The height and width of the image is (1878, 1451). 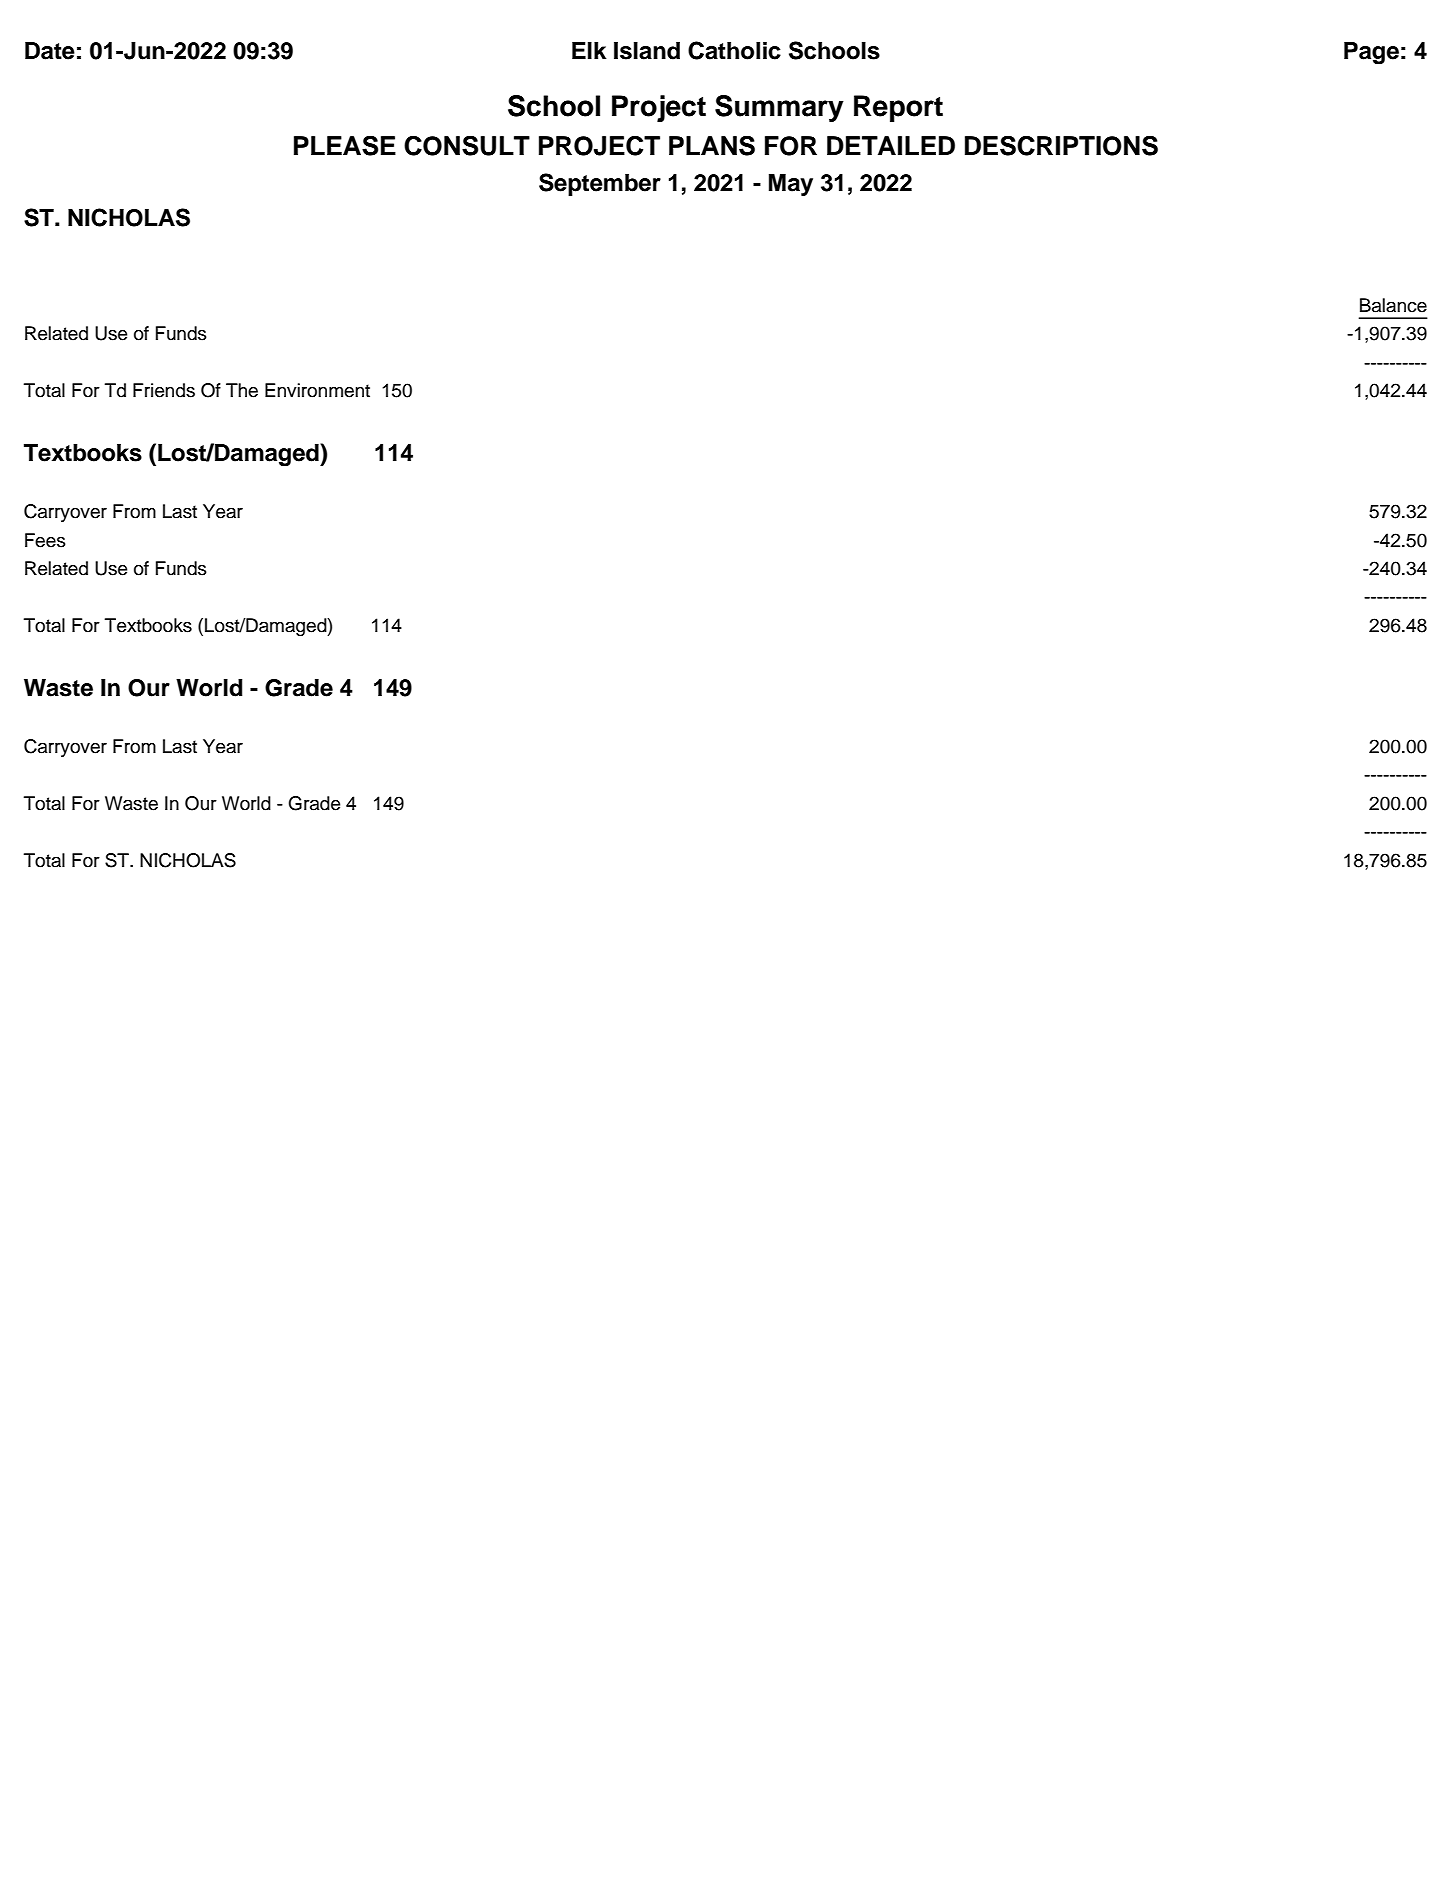 What do you see at coordinates (242, 390) in the image?
I see `The` at bounding box center [242, 390].
